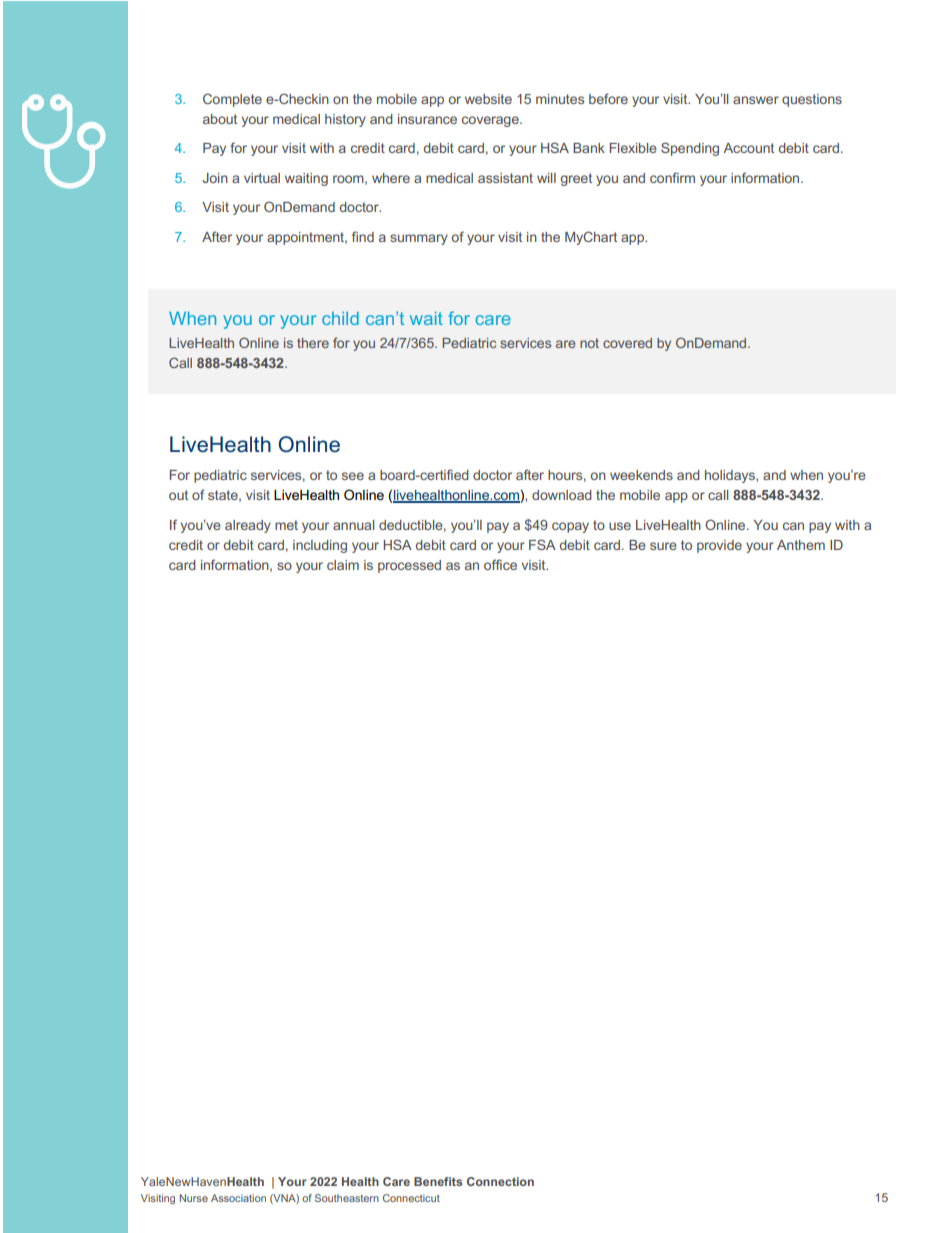 The width and height of the screenshot is (952, 1233). Describe the element at coordinates (801, 545) in the screenshot. I see `Anthem` at that location.
